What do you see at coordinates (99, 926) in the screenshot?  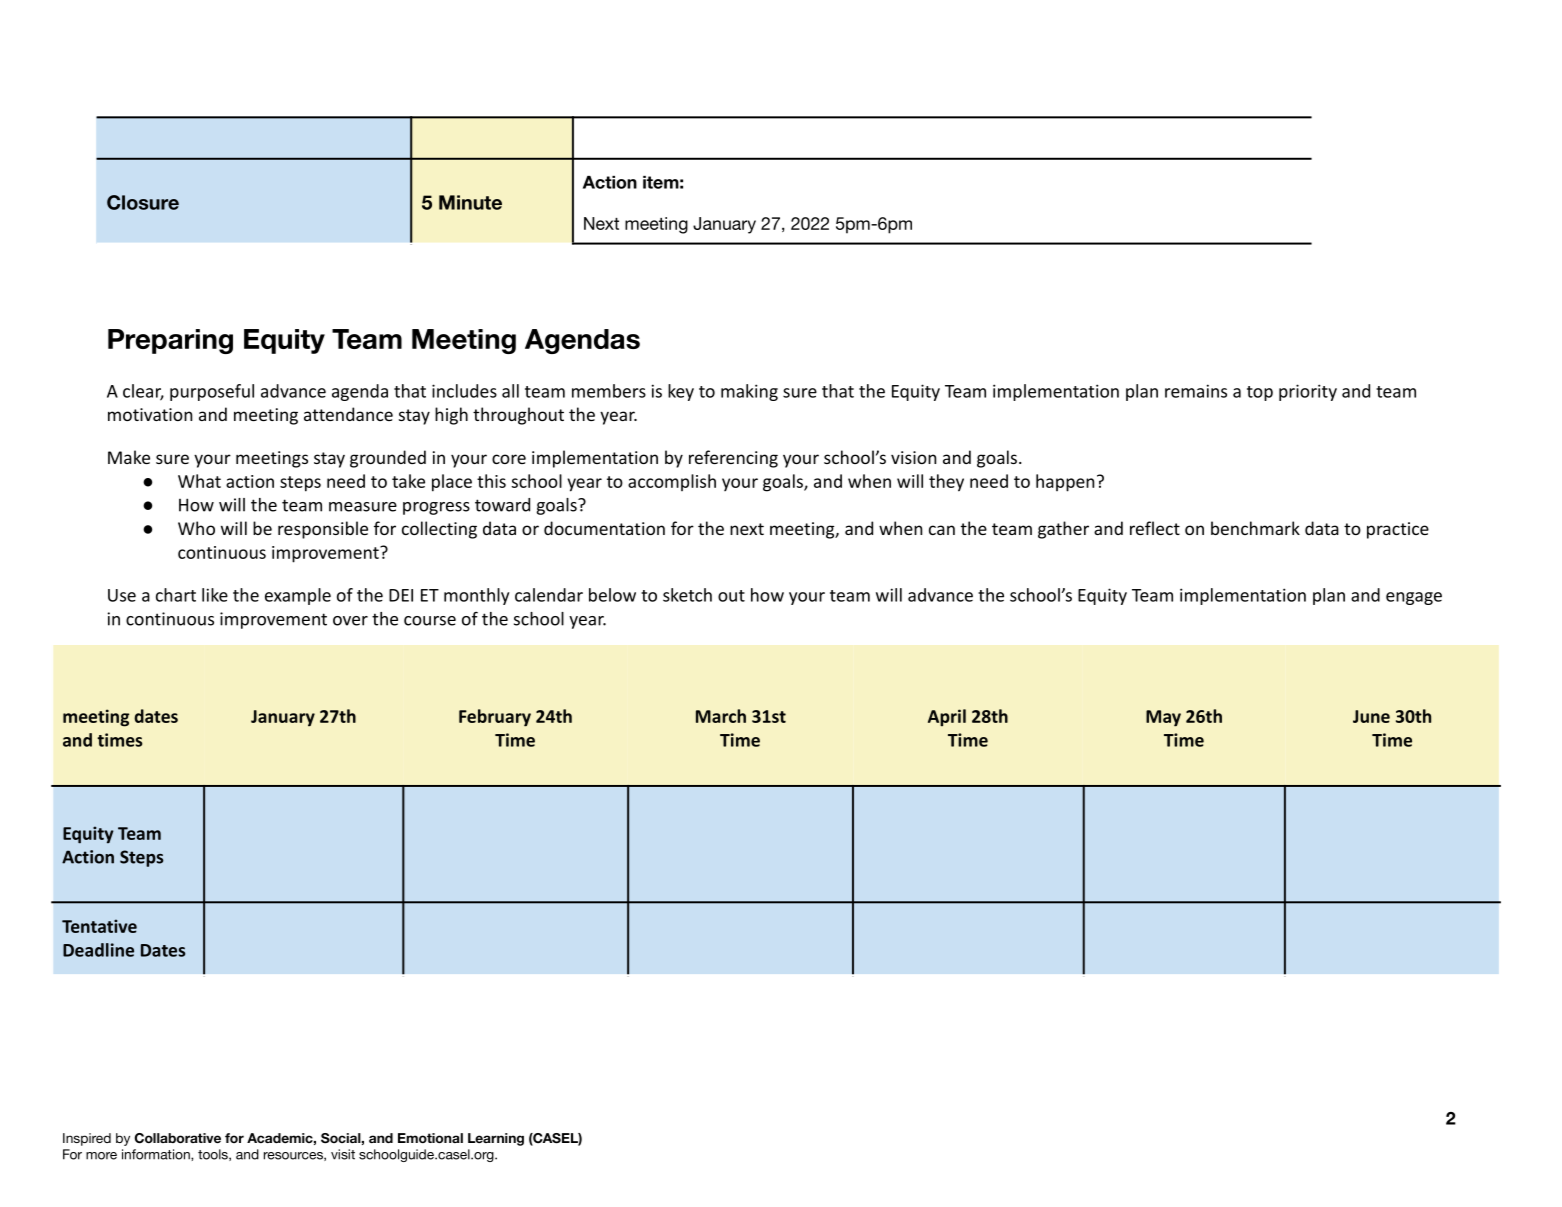 I see `Tentative` at bounding box center [99, 926].
